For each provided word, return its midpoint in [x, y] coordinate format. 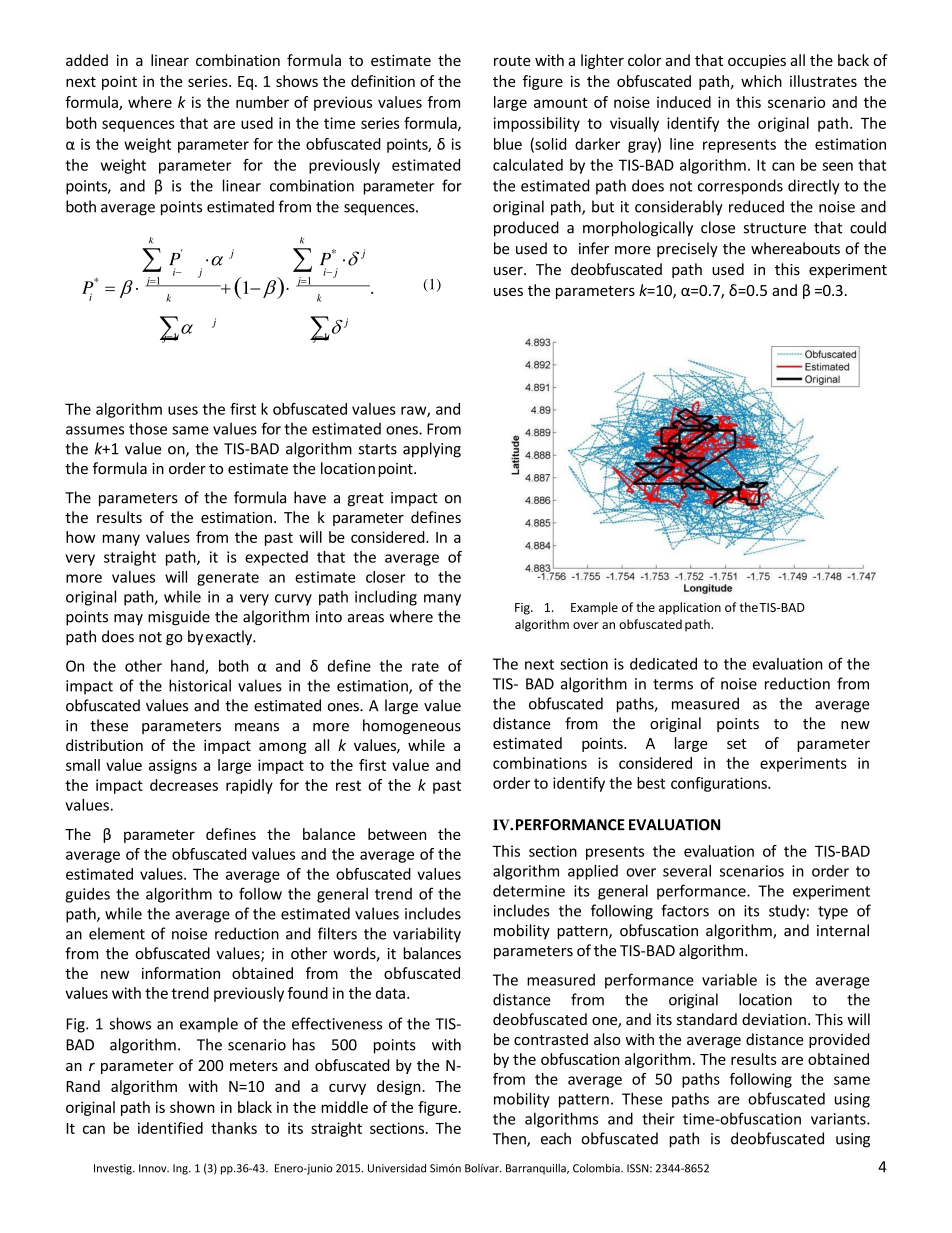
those [148, 428]
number [262, 102]
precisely [687, 249]
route [512, 61]
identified [170, 1128]
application [690, 608]
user [509, 271]
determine [529, 891]
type [833, 913]
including [386, 598]
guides [87, 895]
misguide [179, 618]
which [761, 81]
